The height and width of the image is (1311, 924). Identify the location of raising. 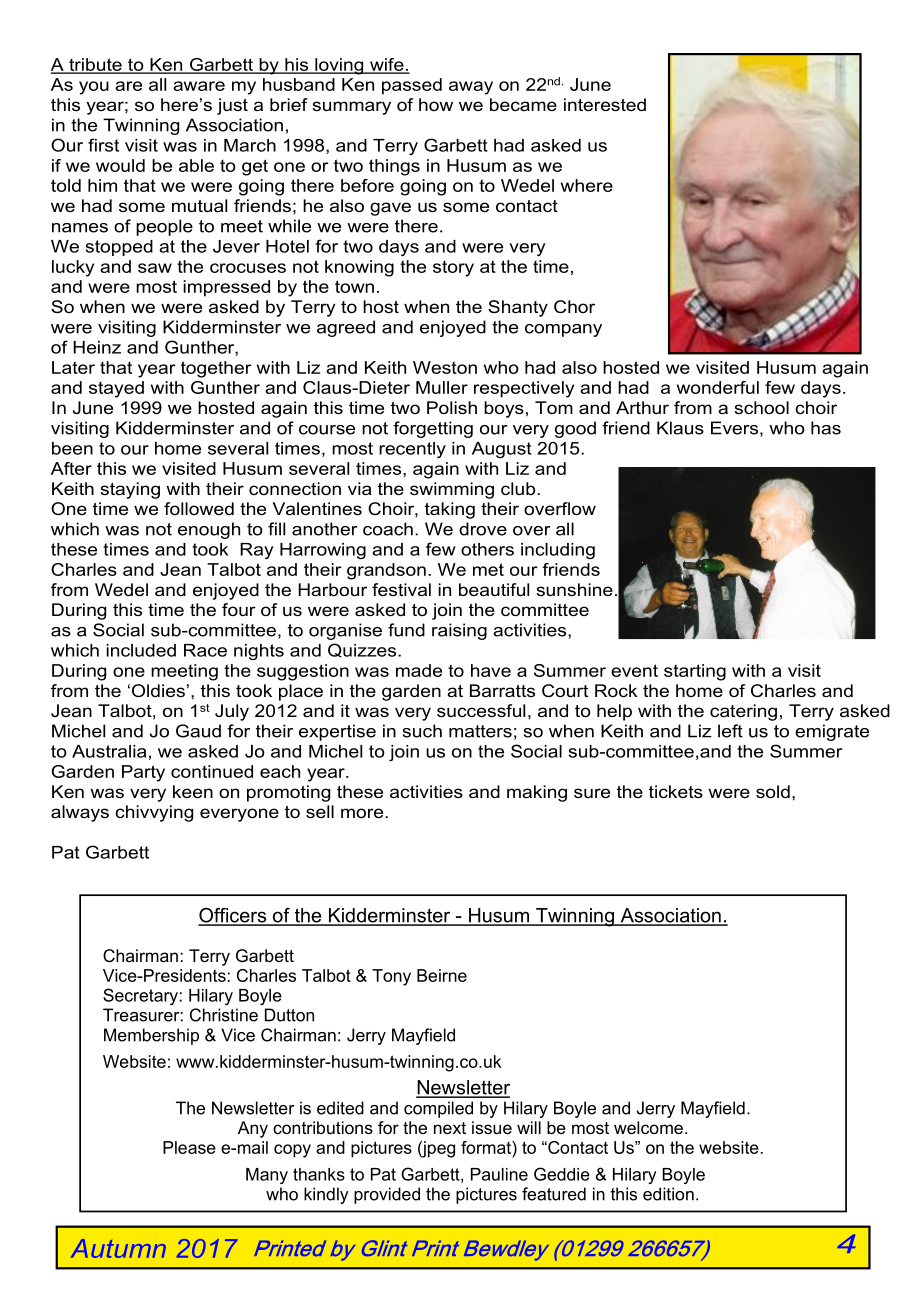
(459, 631).
